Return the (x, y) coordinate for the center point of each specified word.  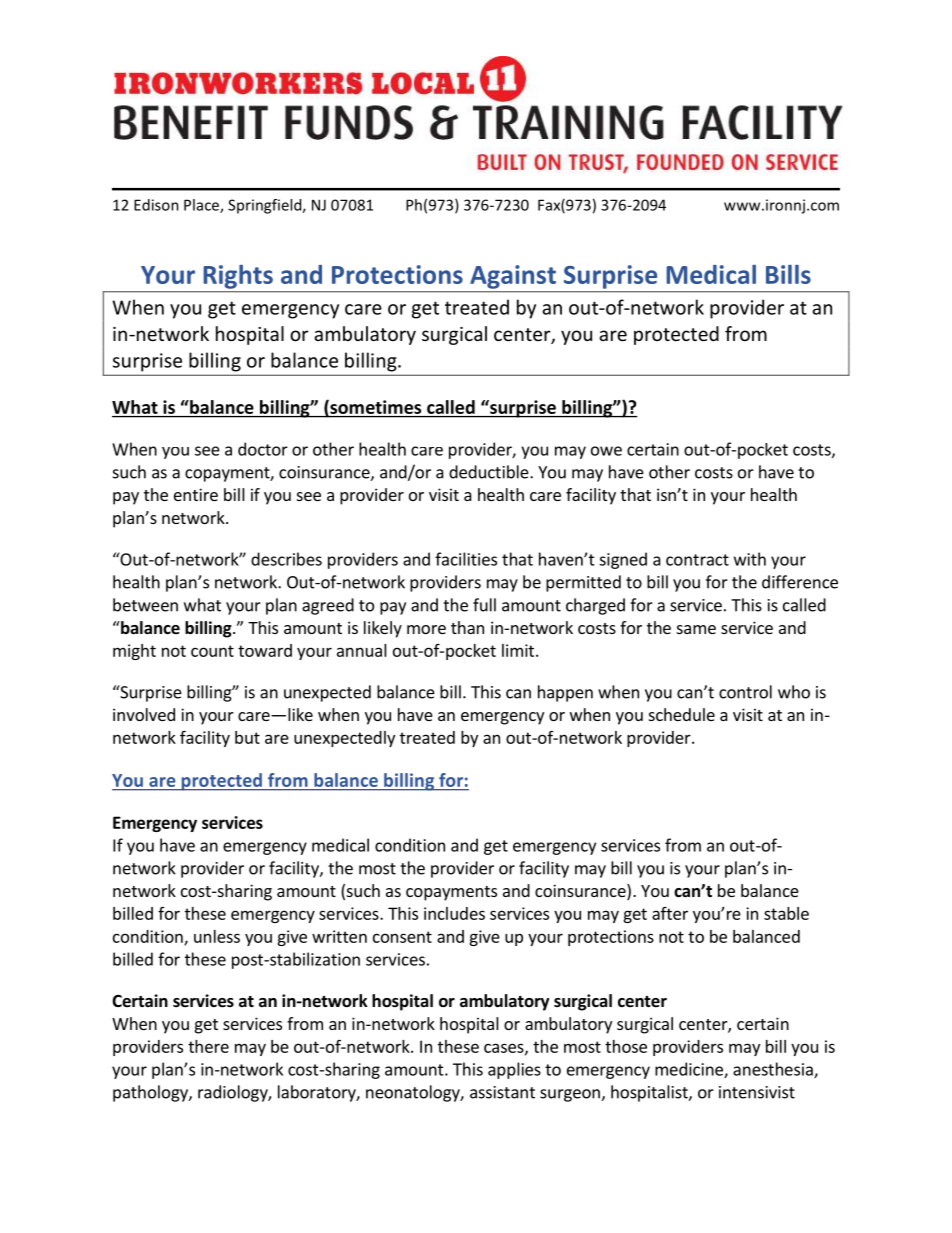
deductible (490, 472)
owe (606, 451)
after (670, 913)
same (696, 629)
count (212, 651)
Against (513, 277)
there (208, 1046)
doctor (263, 449)
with (750, 559)
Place (202, 206)
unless (217, 936)
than (467, 627)
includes (454, 913)
